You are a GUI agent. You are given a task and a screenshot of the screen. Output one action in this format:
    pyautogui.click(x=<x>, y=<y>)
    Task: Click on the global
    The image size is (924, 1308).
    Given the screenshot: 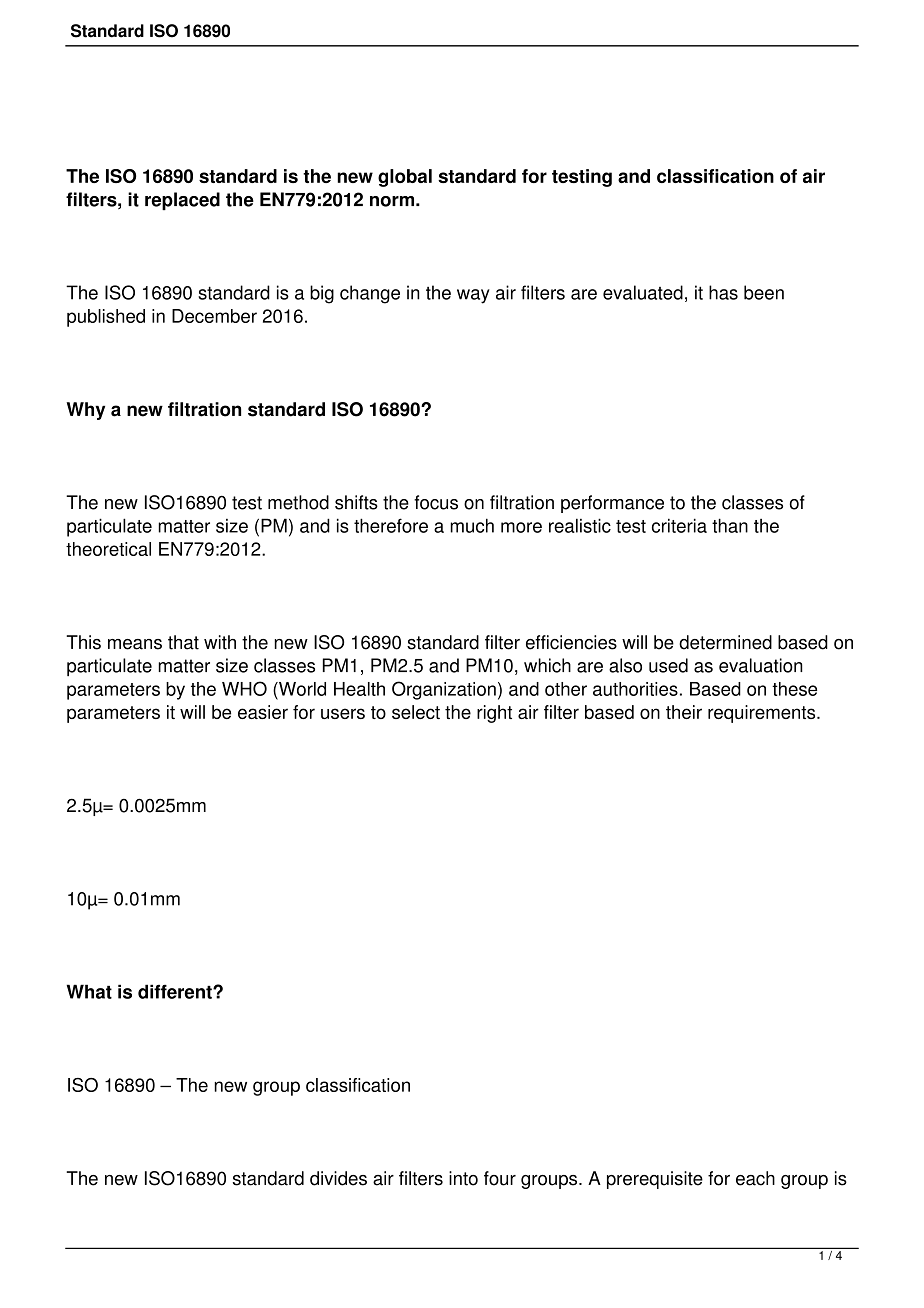 What is the action you would take?
    pyautogui.click(x=405, y=178)
